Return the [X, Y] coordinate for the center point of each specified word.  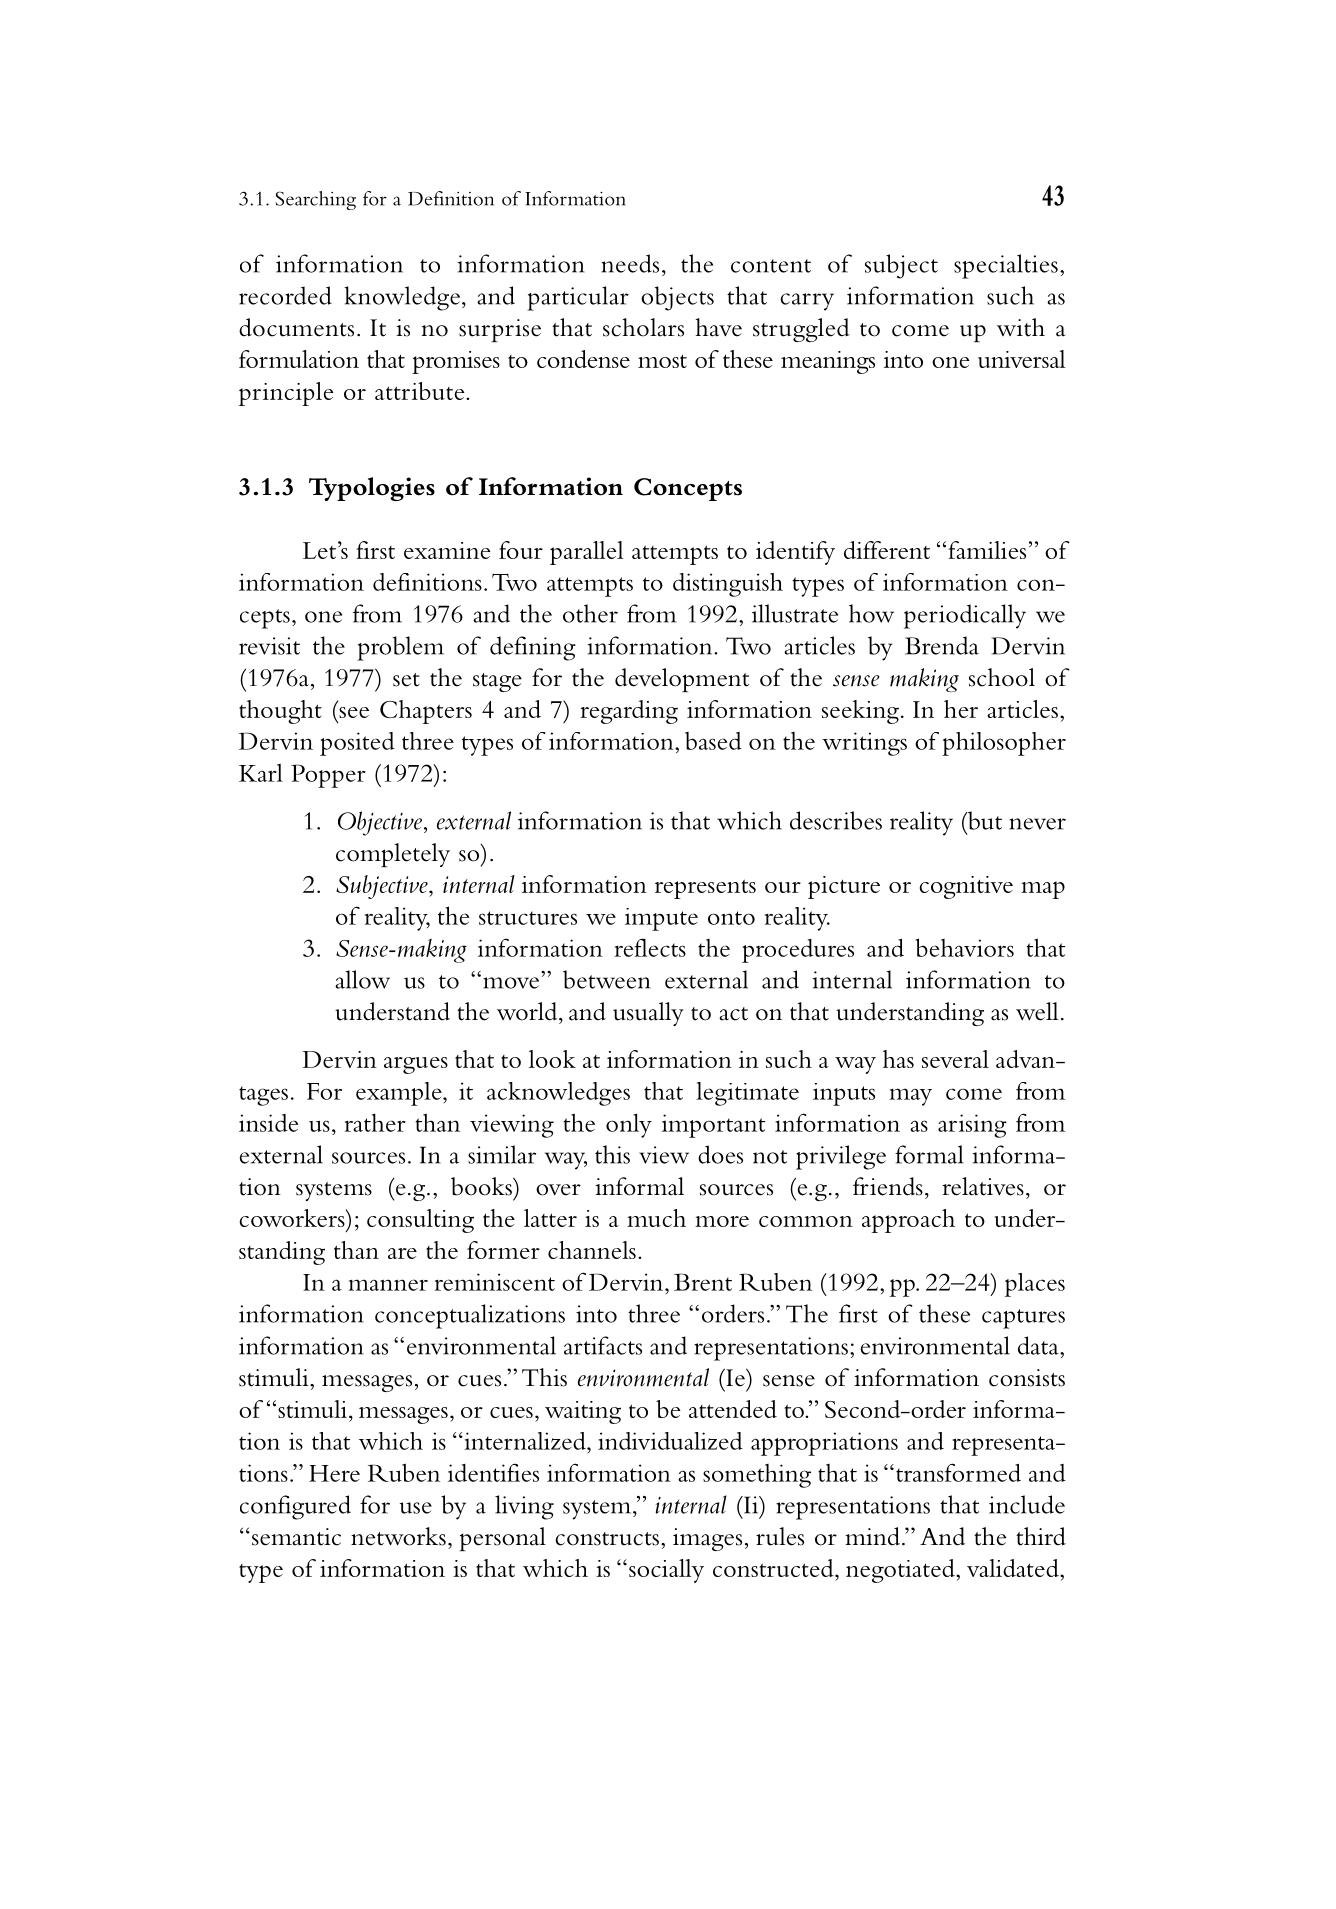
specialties [1006, 266]
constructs [607, 1539]
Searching [315, 200]
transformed [958, 1472]
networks [398, 1536]
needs [630, 263]
